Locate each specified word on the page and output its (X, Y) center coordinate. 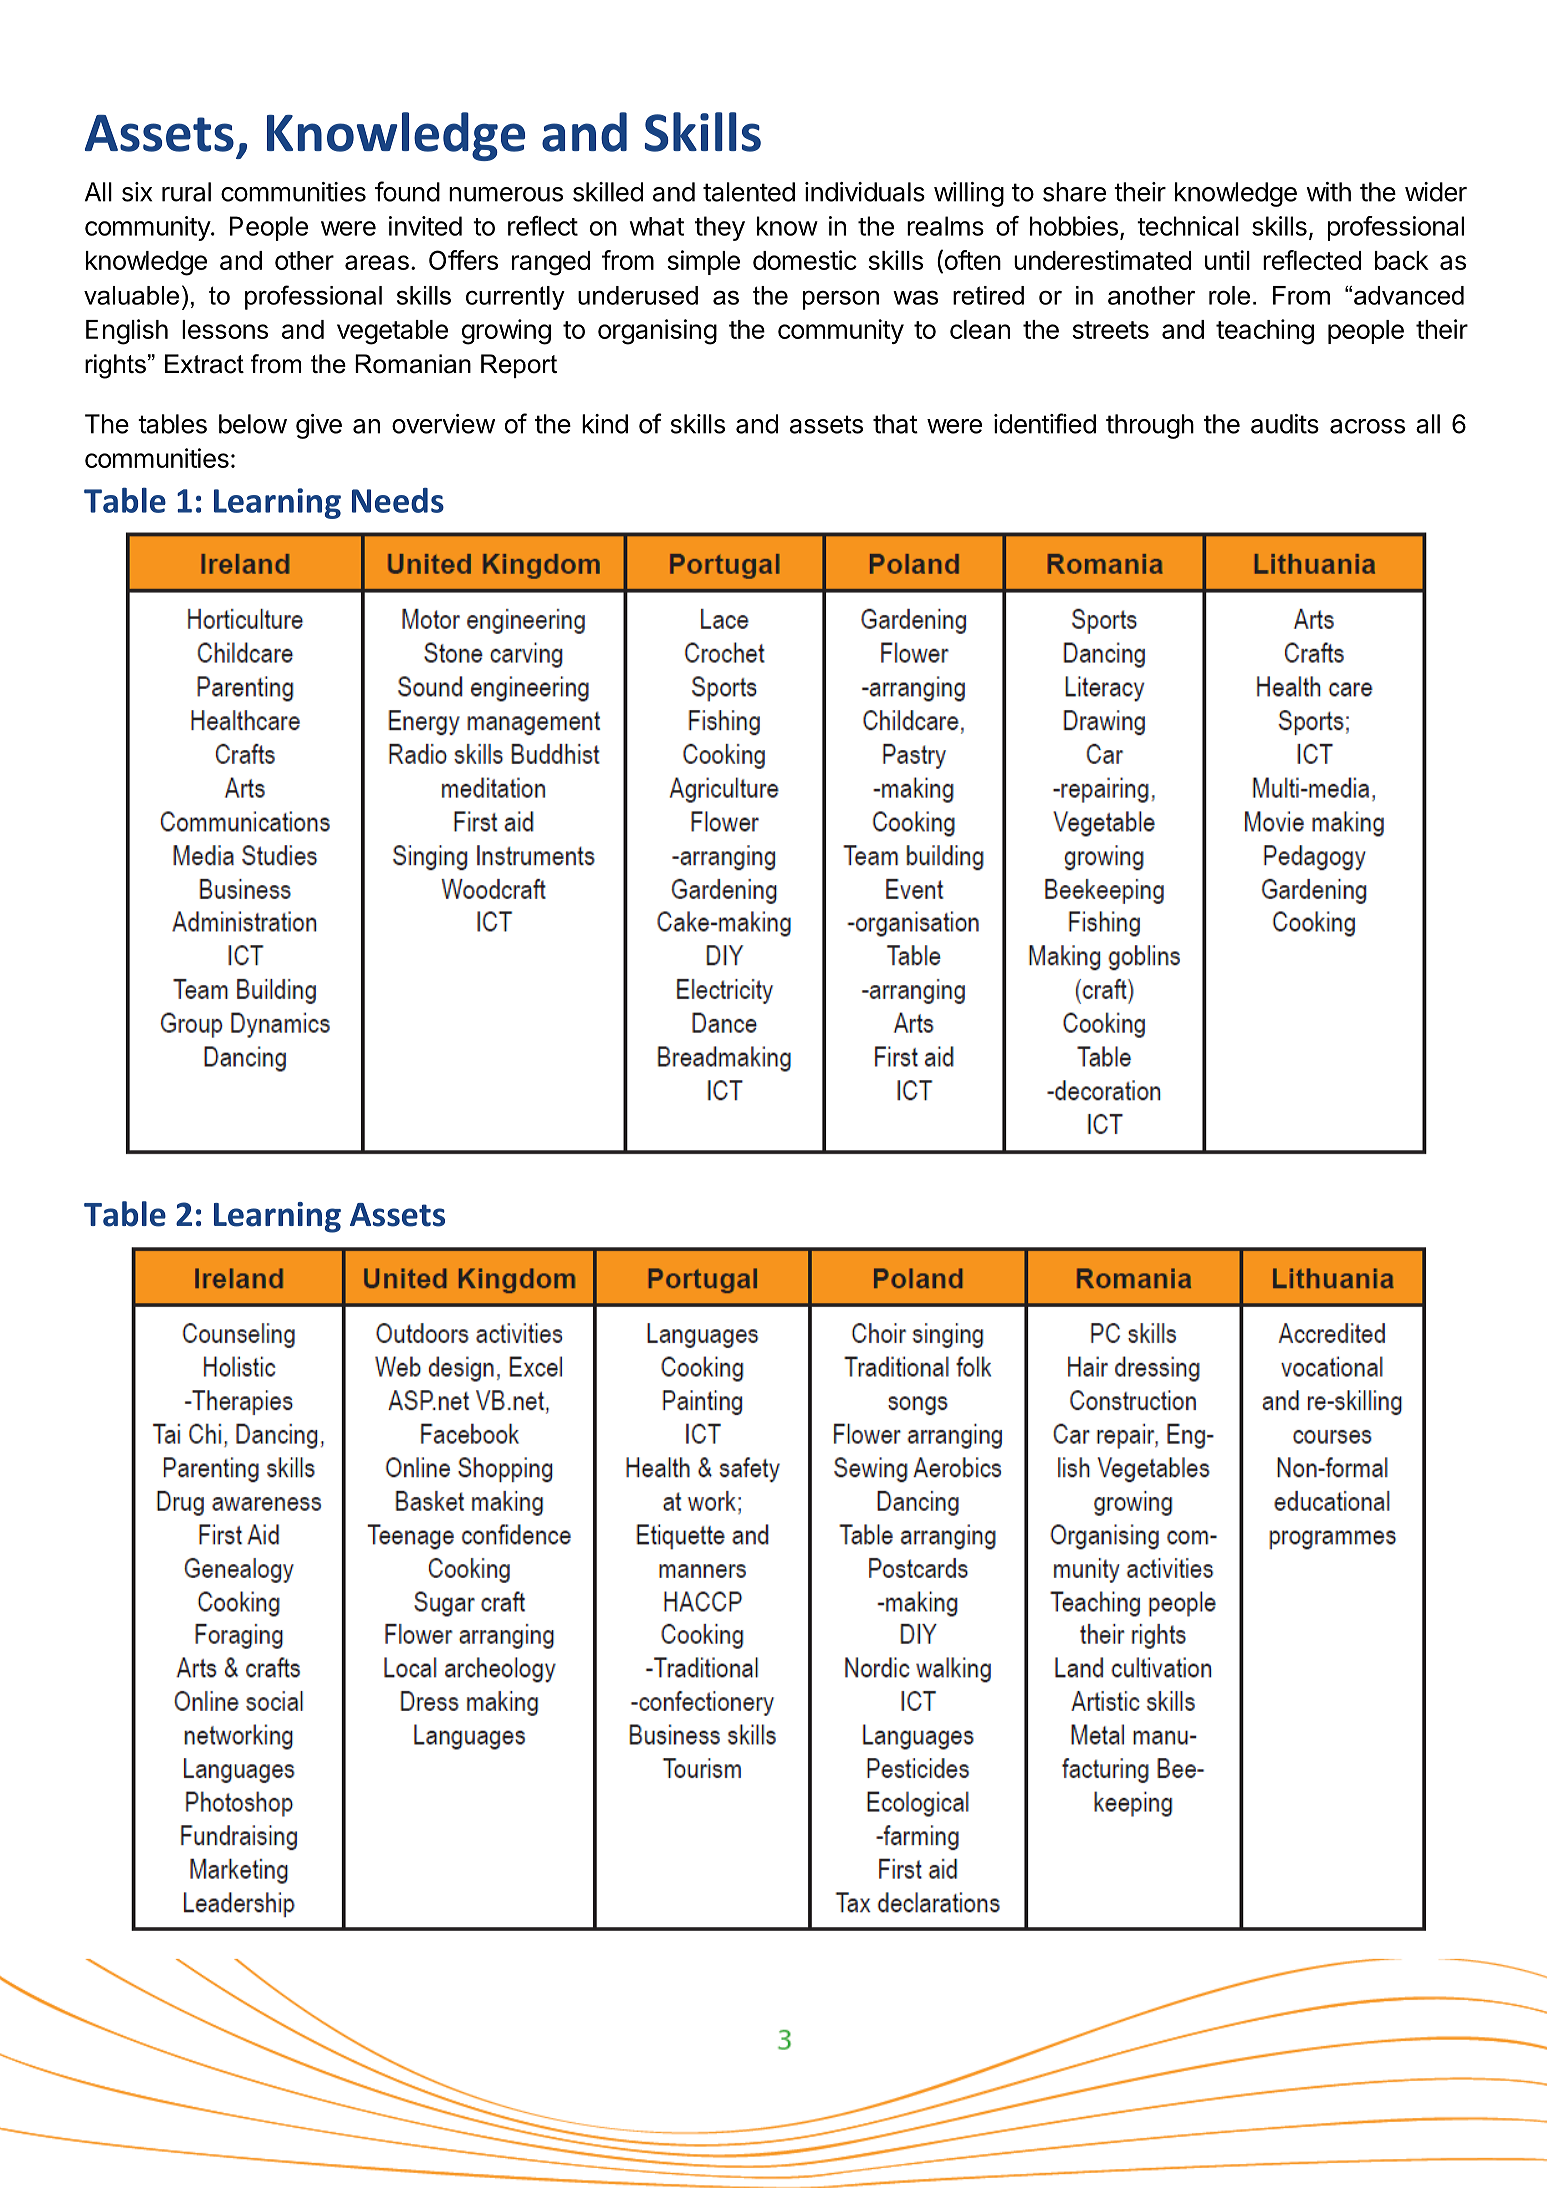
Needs (398, 500)
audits (1285, 424)
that (895, 424)
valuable (131, 295)
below (253, 424)
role (1229, 295)
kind (605, 424)
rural (186, 192)
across (1367, 426)
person (841, 300)
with (1328, 192)
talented (749, 192)
